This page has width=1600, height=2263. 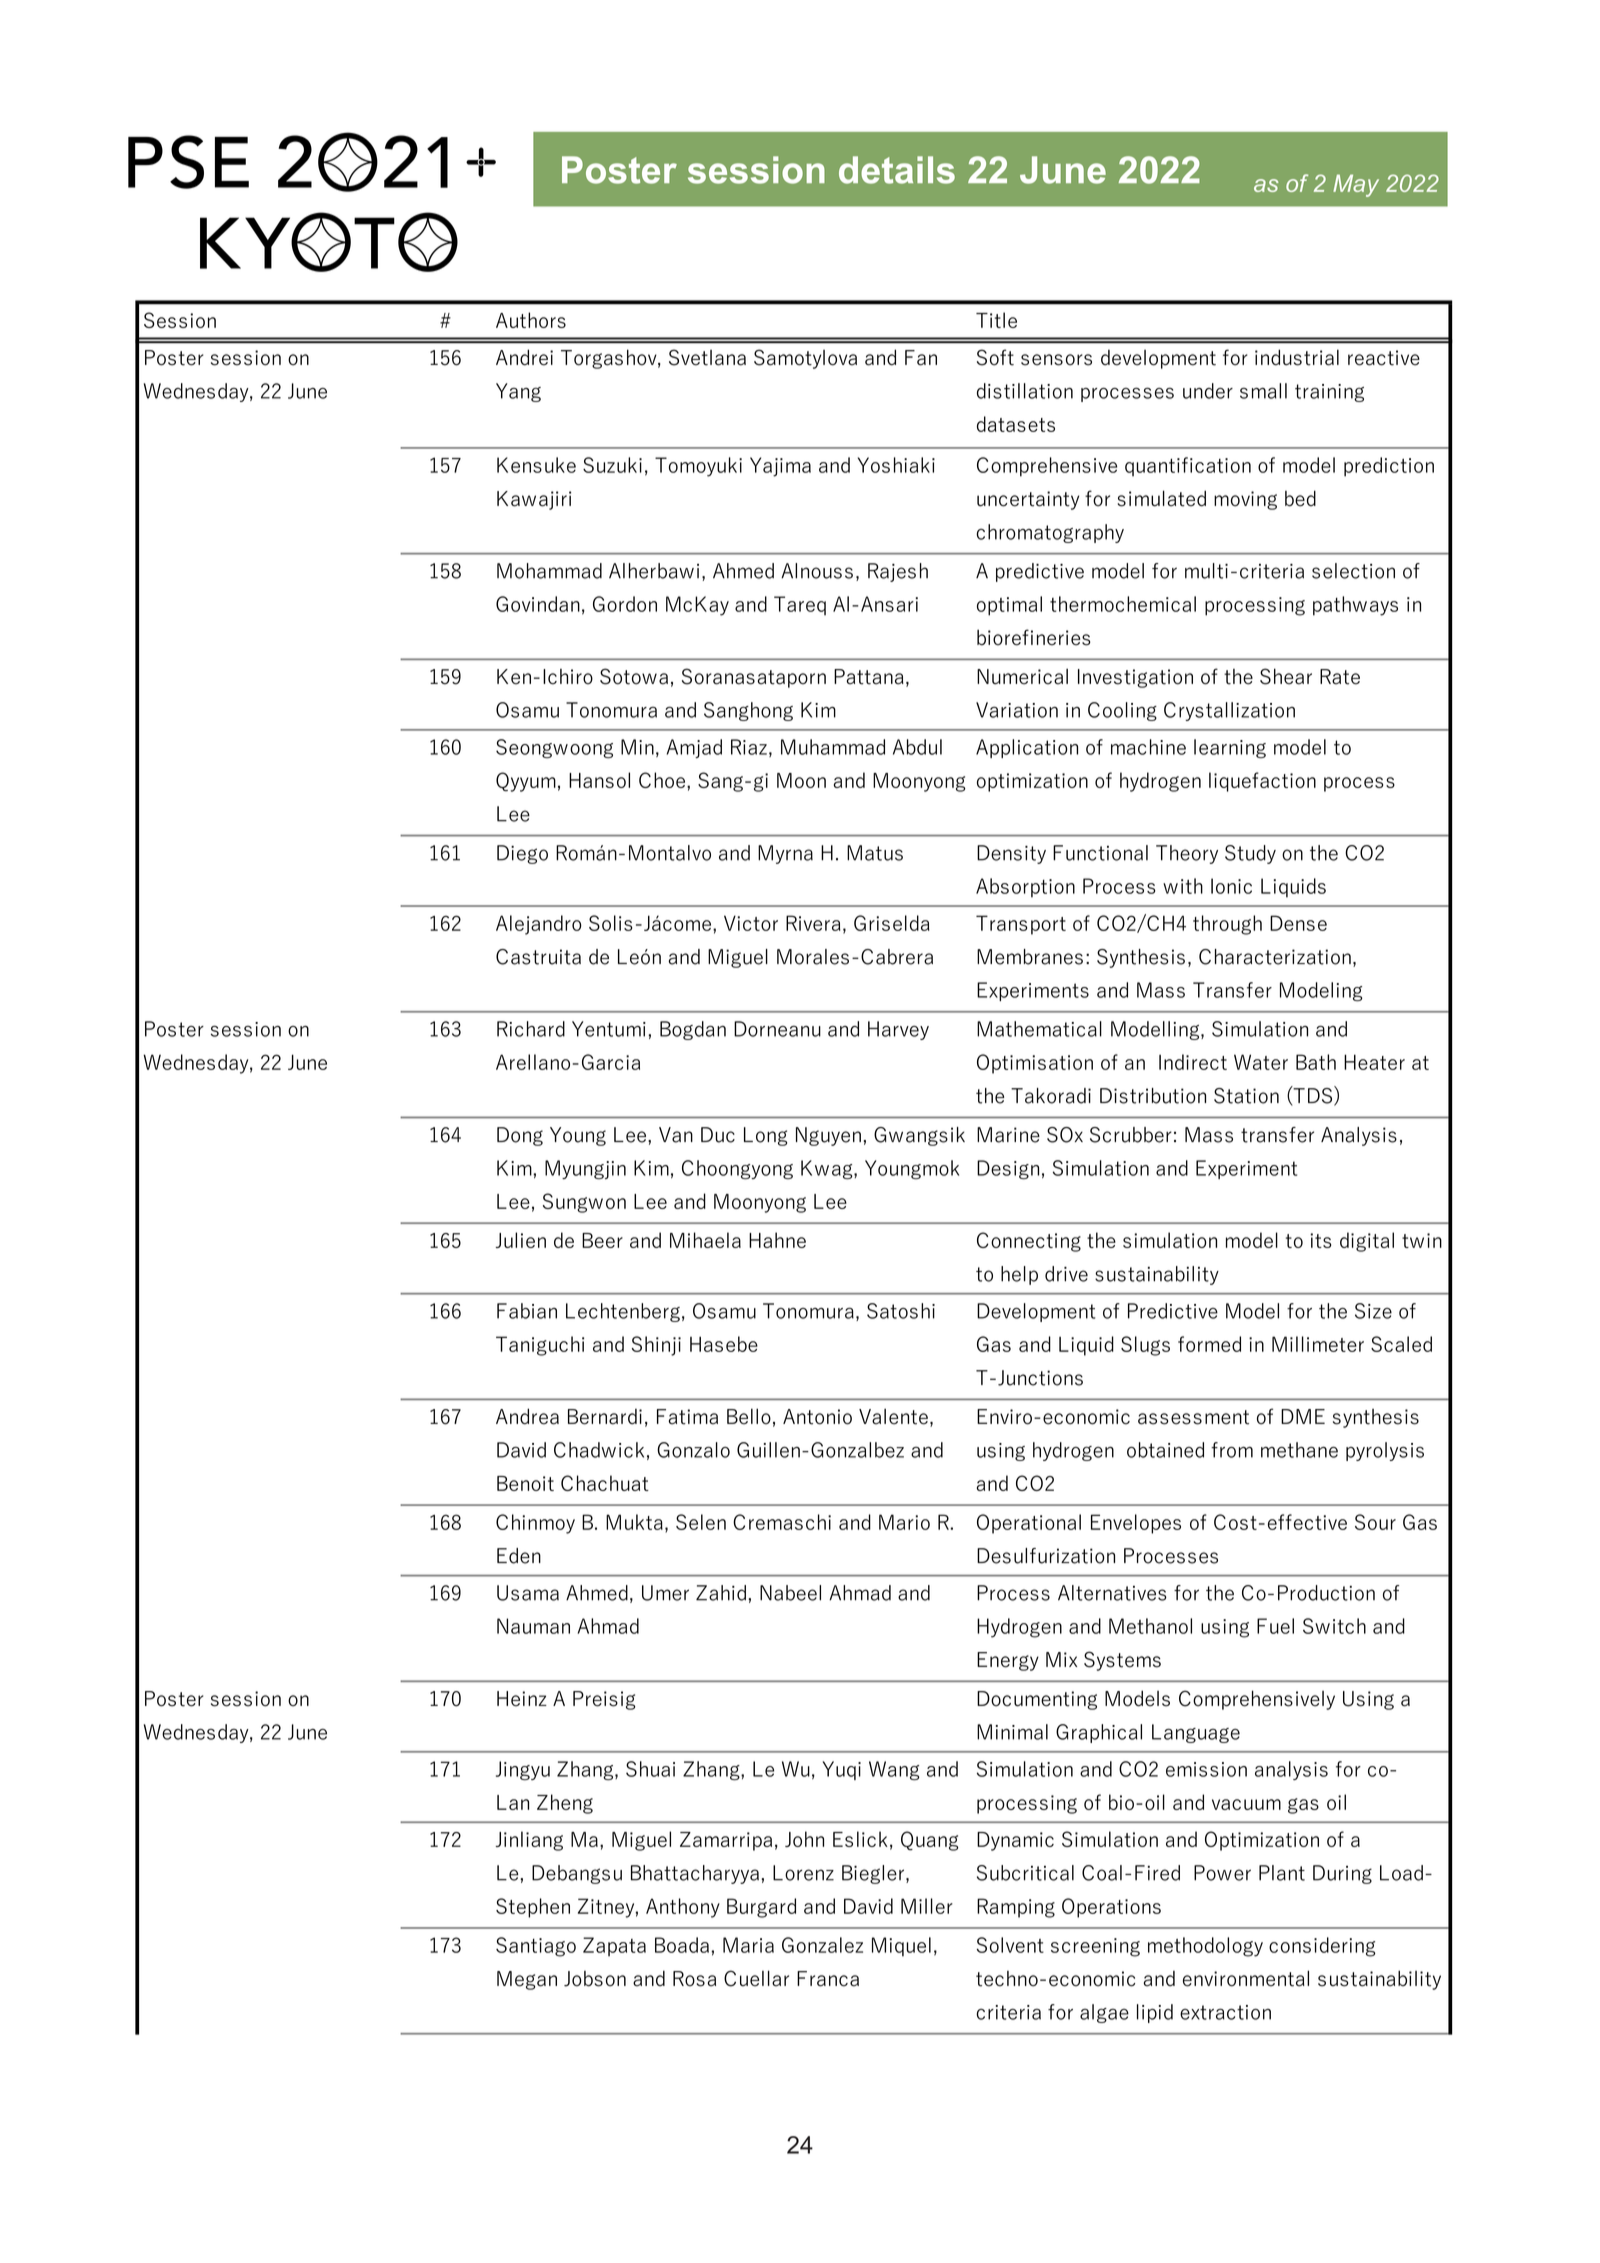 I want to click on Title, so click(x=996, y=320).
